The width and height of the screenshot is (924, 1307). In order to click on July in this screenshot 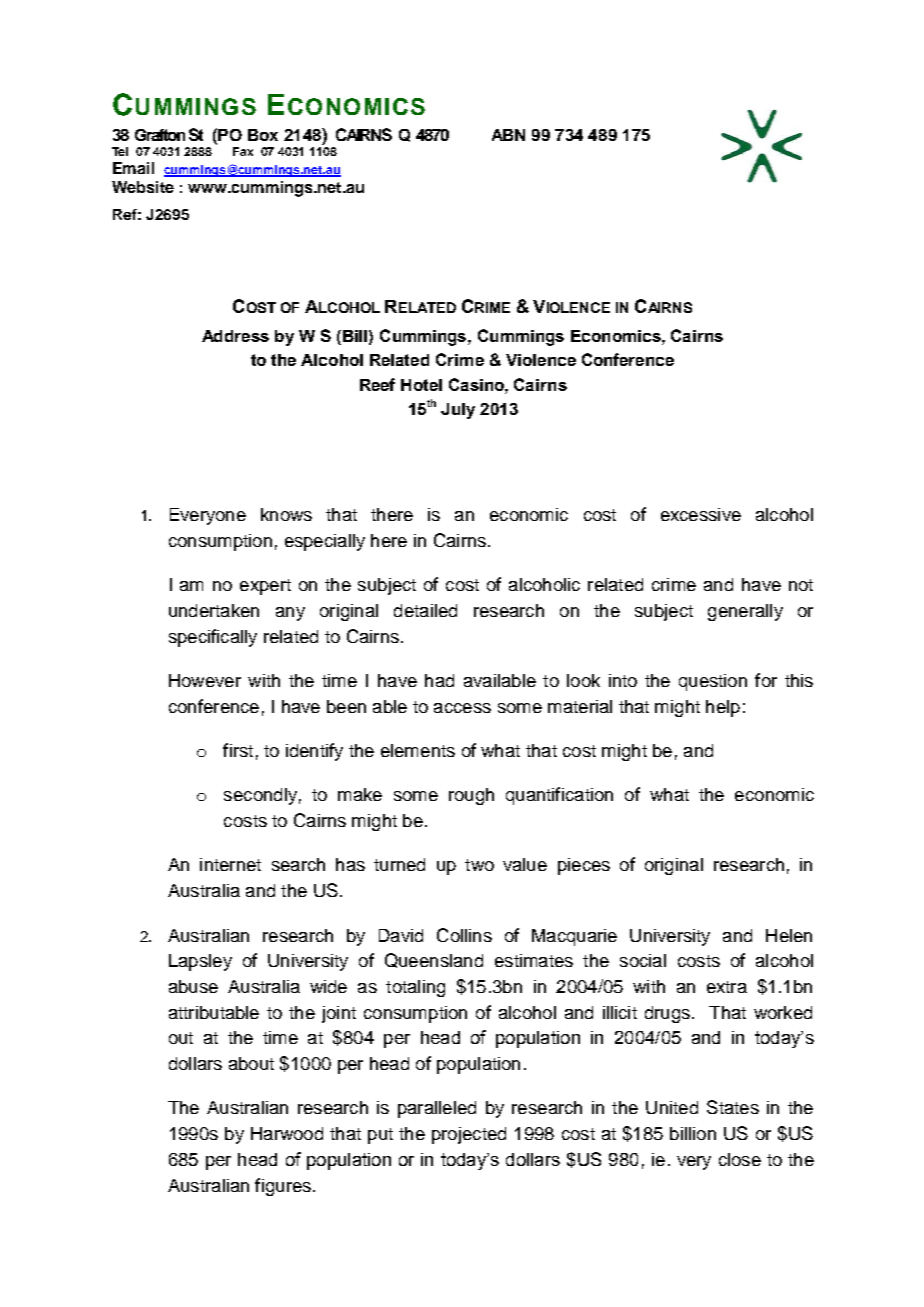, I will do `click(458, 411)`.
